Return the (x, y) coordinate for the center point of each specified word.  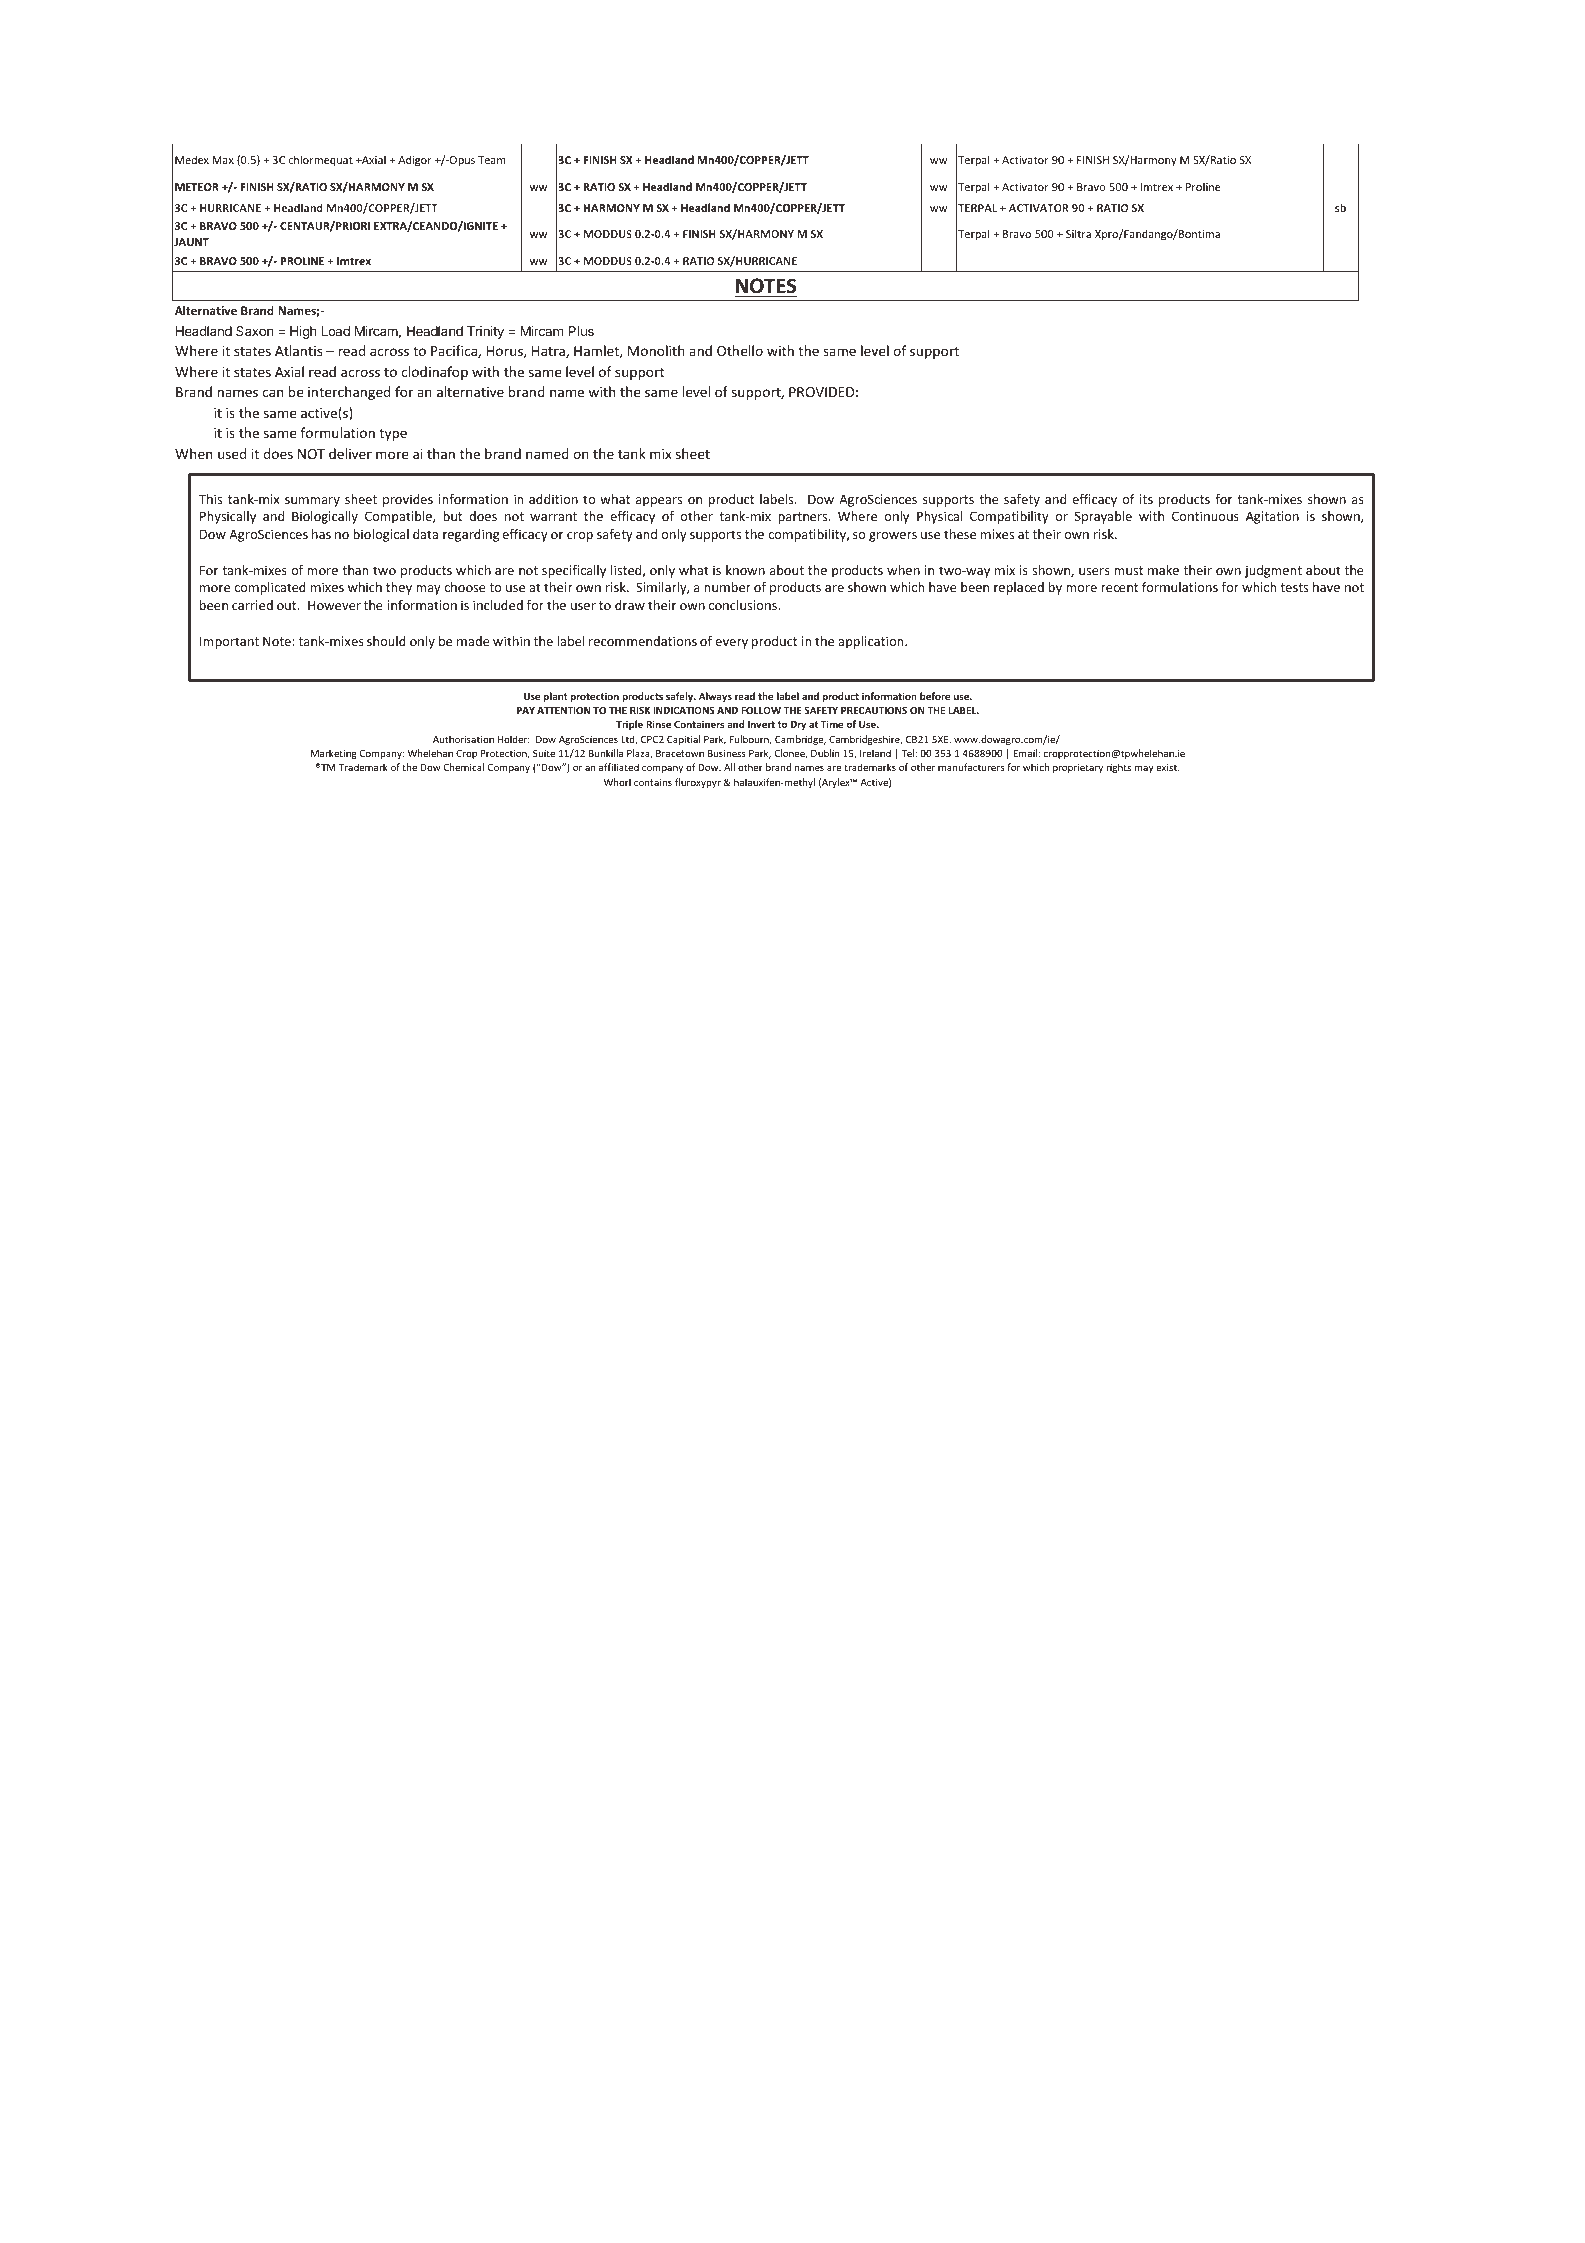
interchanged (349, 393)
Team (492, 160)
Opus (461, 161)
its (1146, 499)
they (399, 588)
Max (223, 160)
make (1163, 570)
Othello (740, 350)
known (745, 570)
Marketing (334, 754)
